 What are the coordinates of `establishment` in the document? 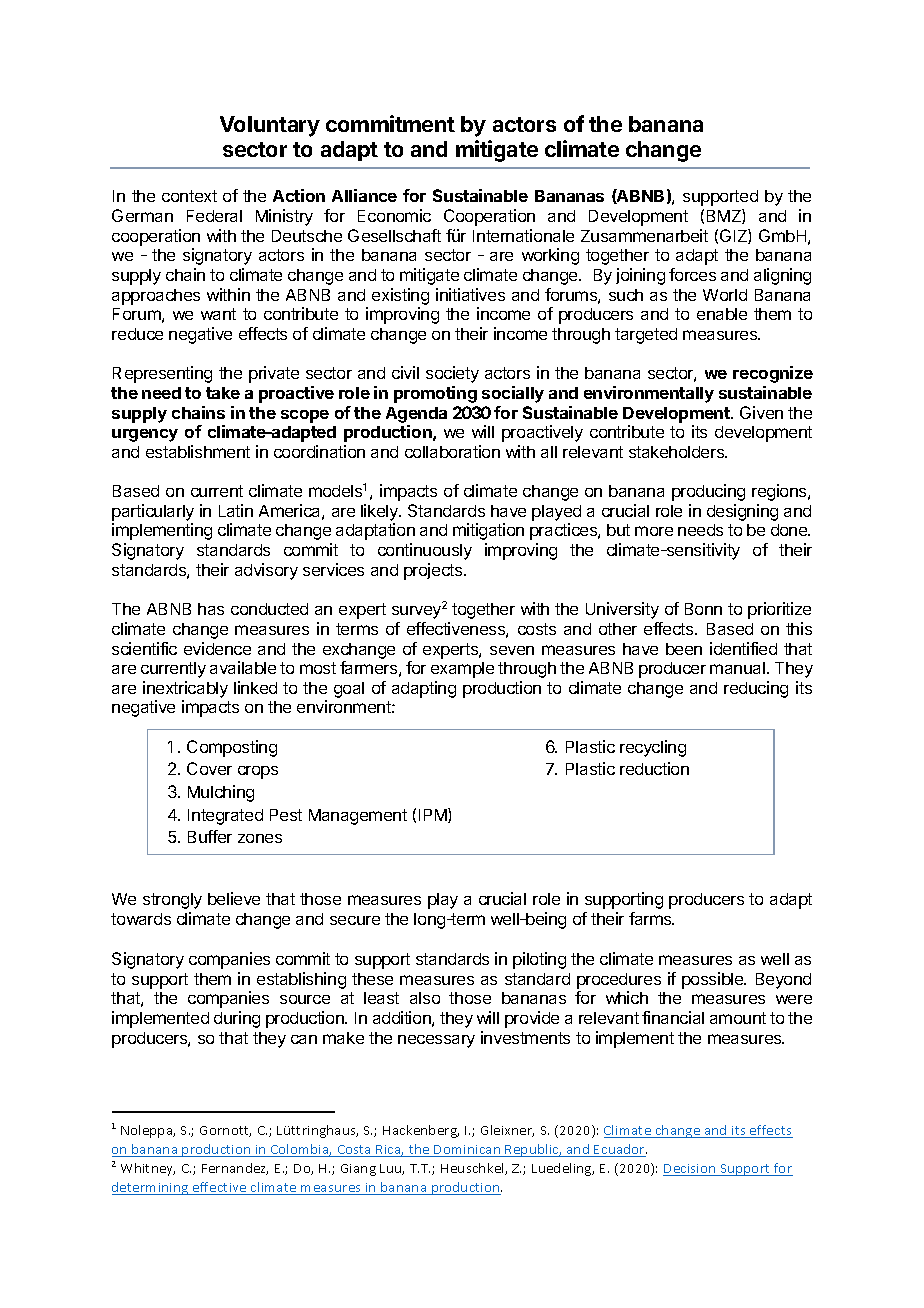 It's located at (198, 451).
